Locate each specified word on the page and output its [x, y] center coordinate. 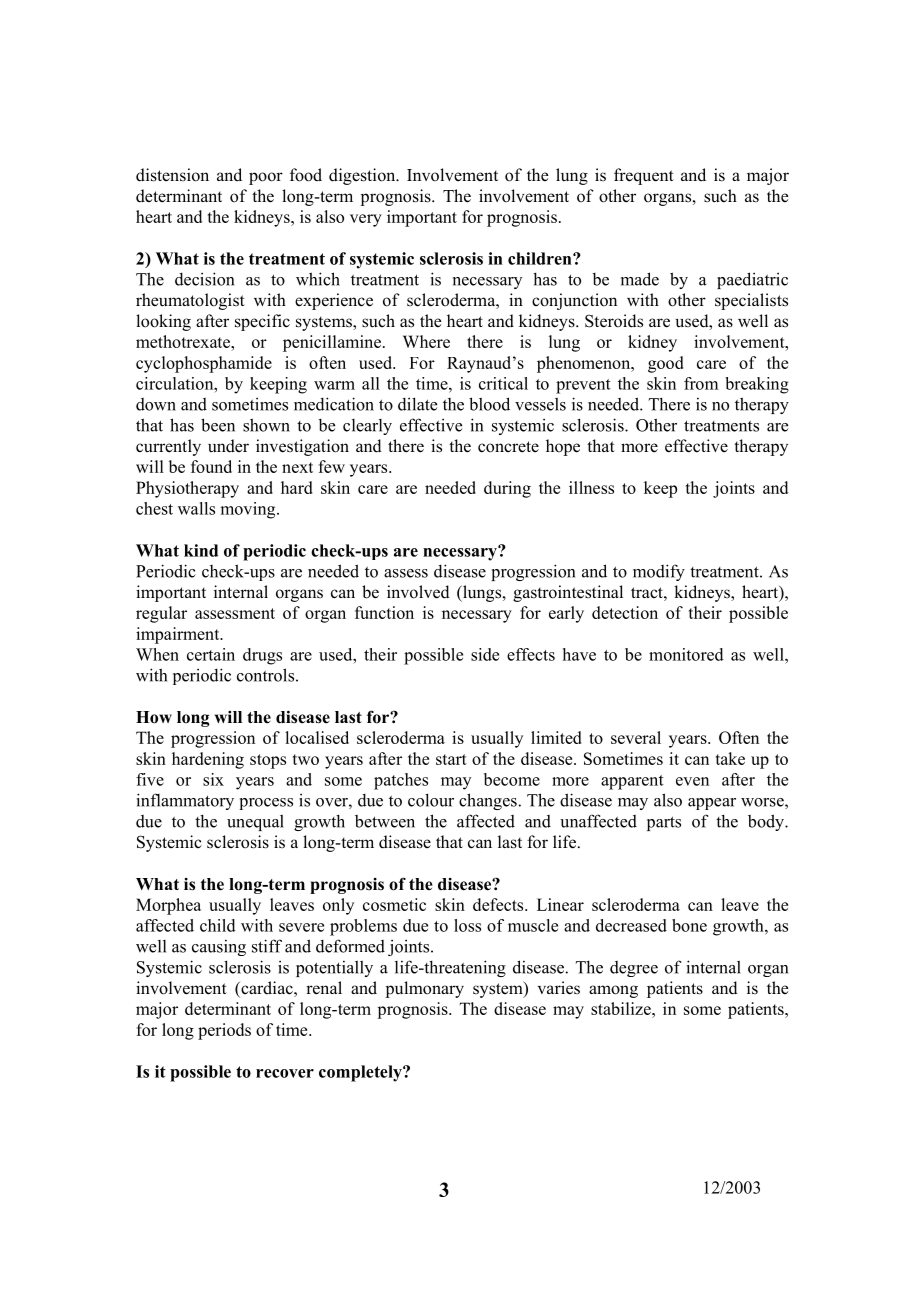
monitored [686, 654]
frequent [644, 176]
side [485, 654]
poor [266, 178]
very [366, 220]
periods [224, 1031]
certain [211, 654]
